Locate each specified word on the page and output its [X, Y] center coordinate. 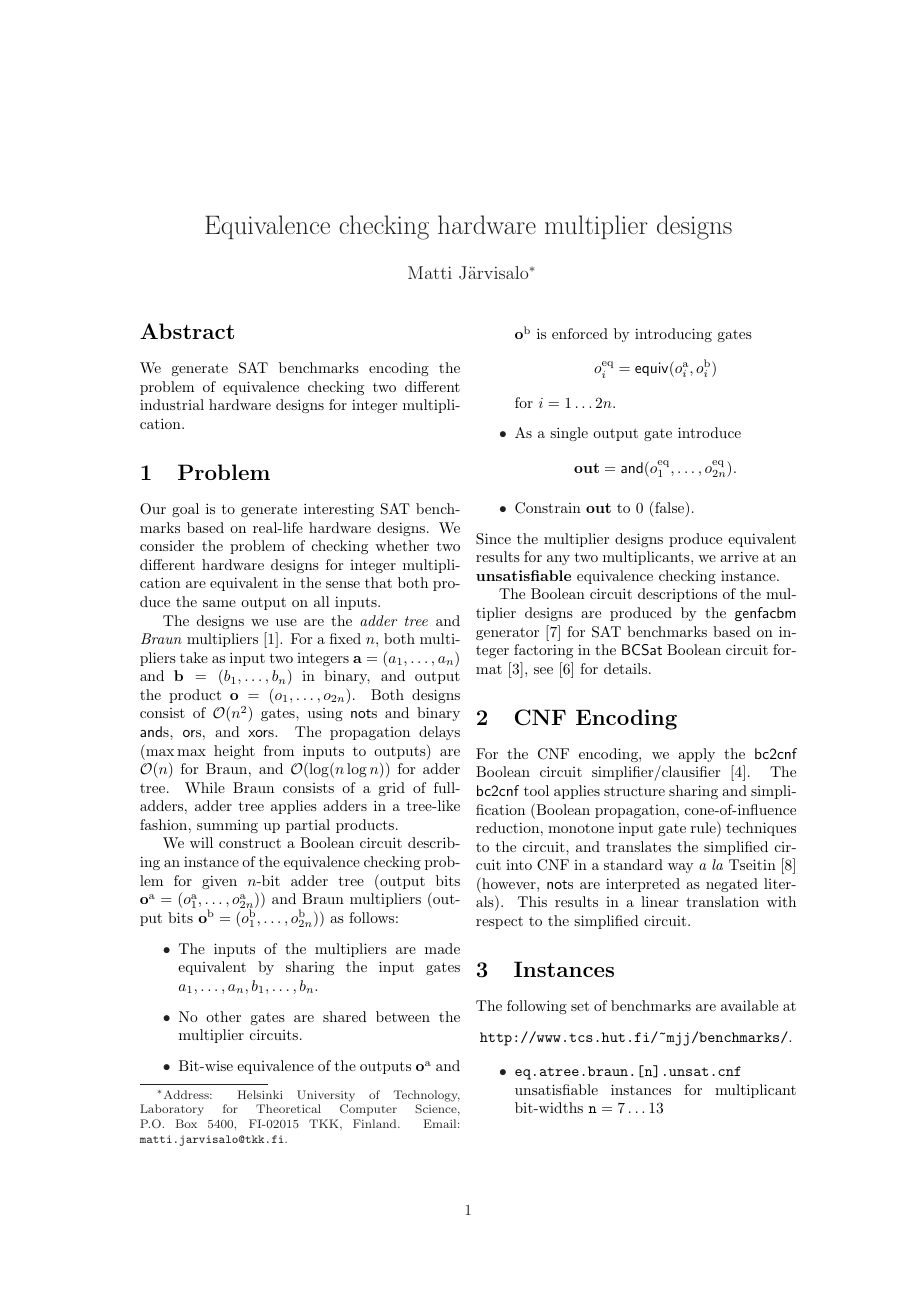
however [509, 883]
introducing [673, 335]
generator [507, 633]
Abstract [187, 331]
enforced [580, 333]
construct [250, 843]
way [680, 868]
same [219, 603]
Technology [427, 1096]
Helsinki [260, 1094]
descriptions [677, 595]
